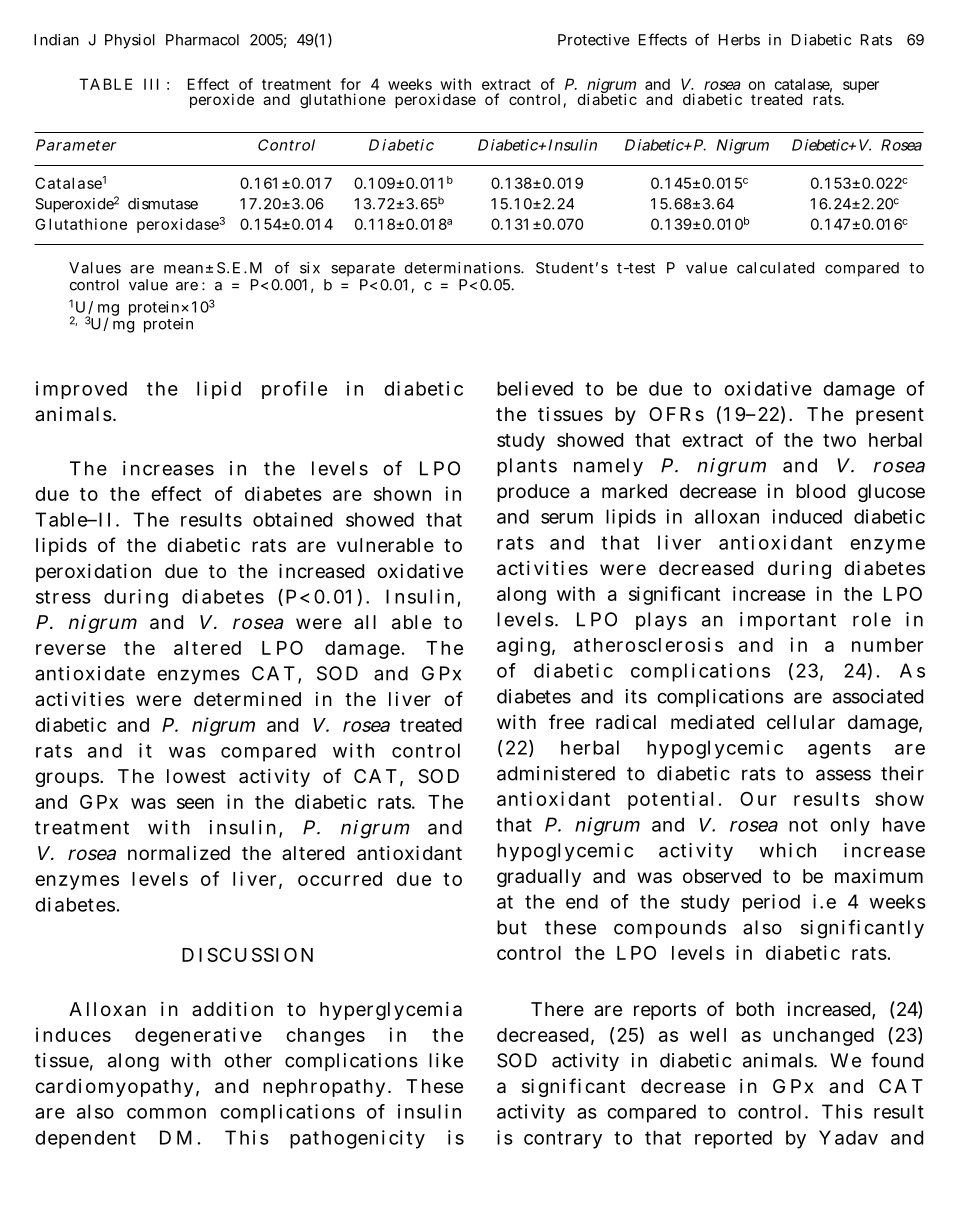 This screenshot has width=958, height=1232. Describe the element at coordinates (775, 268) in the screenshot. I see `calculated` at that location.
